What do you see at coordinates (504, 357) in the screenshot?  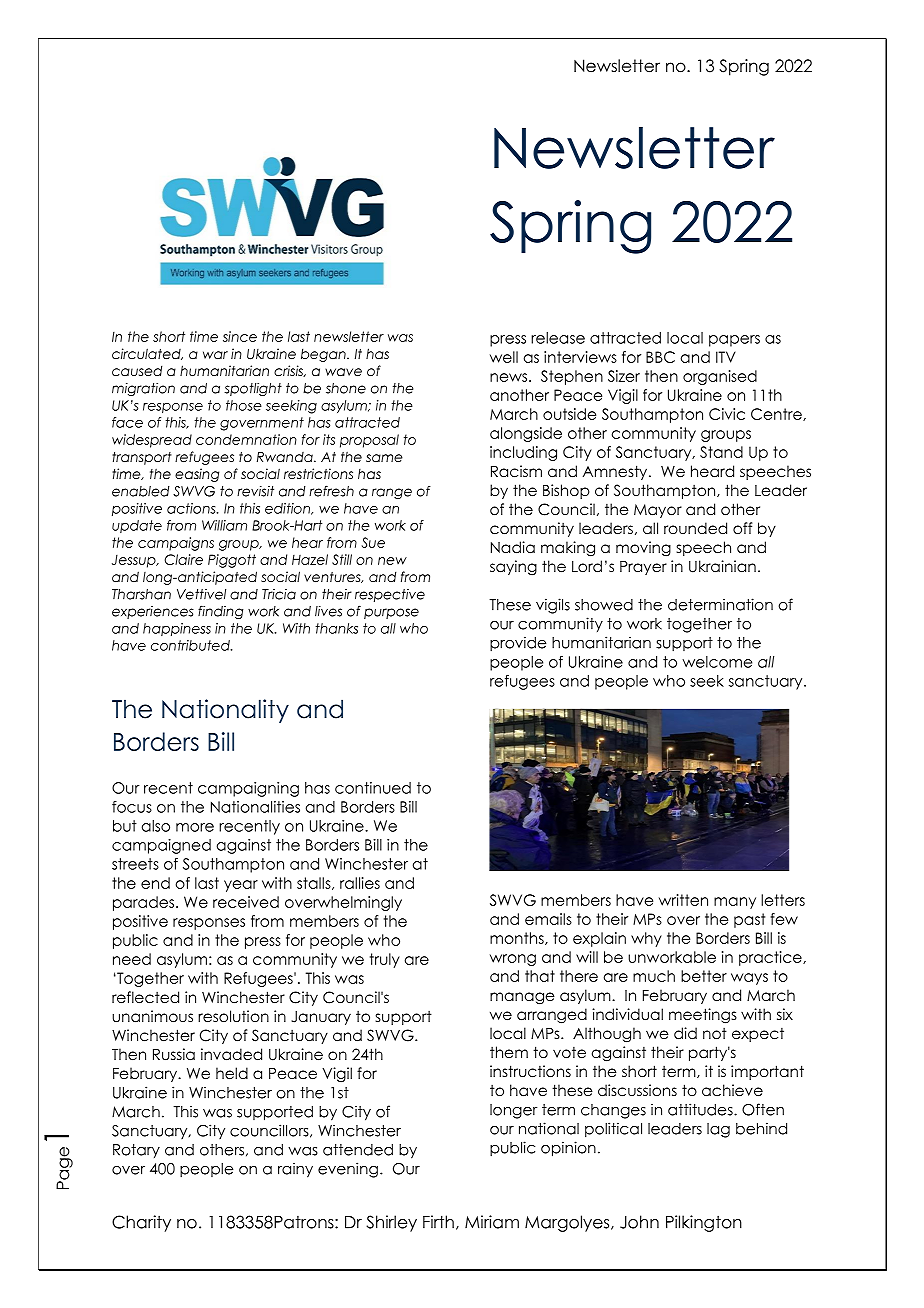 I see `well` at bounding box center [504, 357].
